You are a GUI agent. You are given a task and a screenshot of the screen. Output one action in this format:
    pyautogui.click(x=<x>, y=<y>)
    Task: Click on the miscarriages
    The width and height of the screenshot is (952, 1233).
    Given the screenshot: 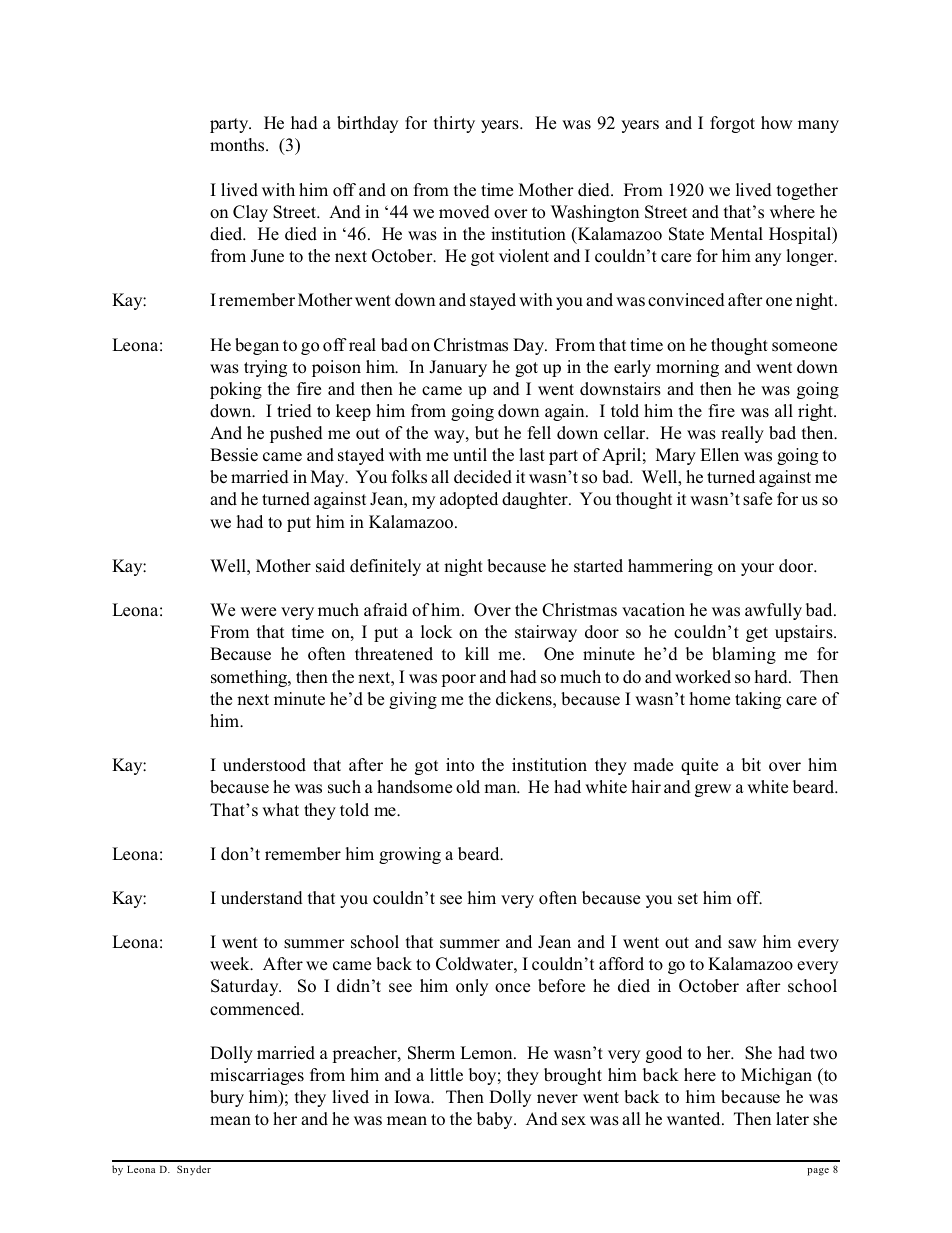 What is the action you would take?
    pyautogui.click(x=257, y=1076)
